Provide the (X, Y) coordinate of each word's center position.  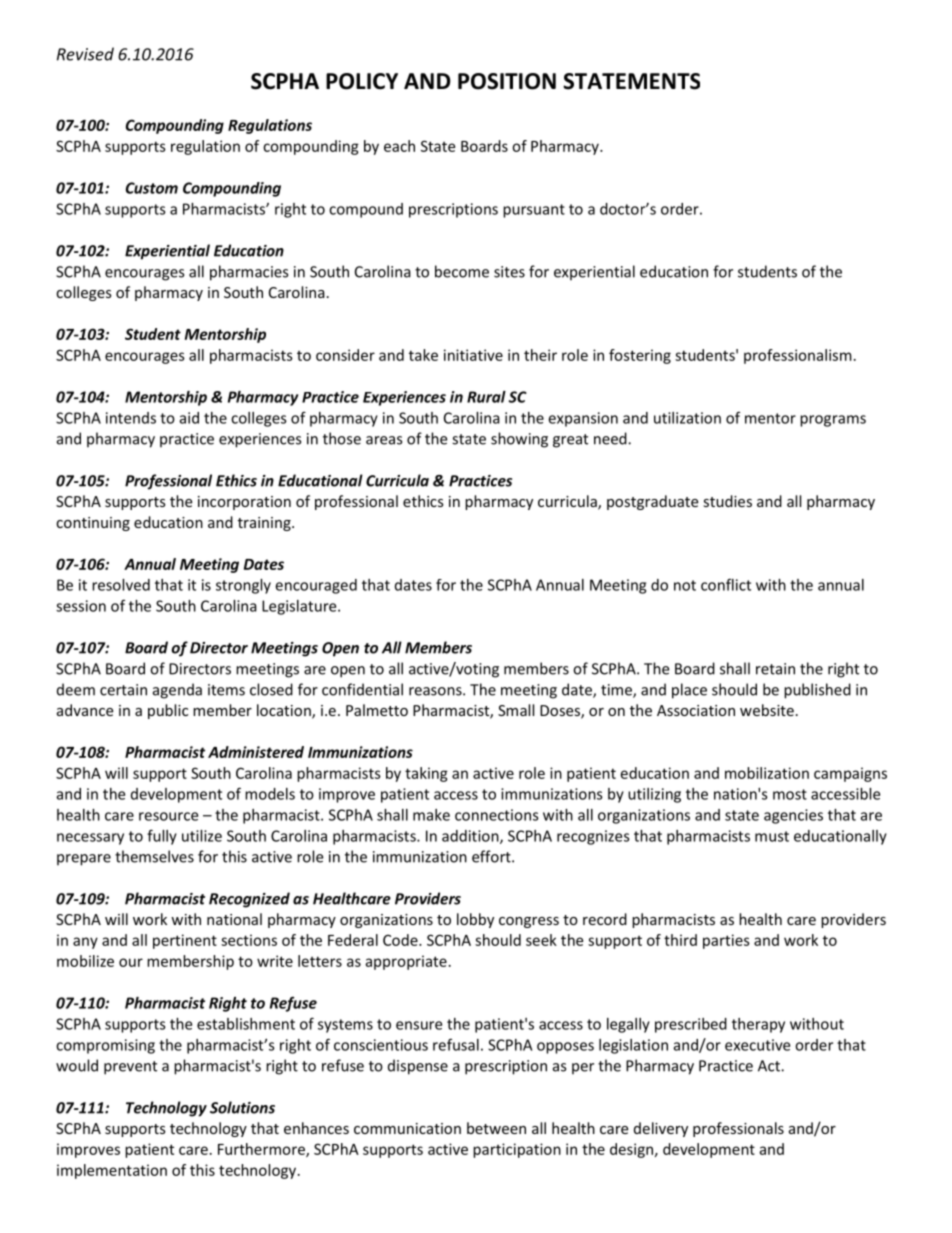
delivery (661, 1129)
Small (516, 710)
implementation (112, 1171)
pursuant (534, 211)
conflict (726, 584)
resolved (121, 585)
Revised (85, 54)
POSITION (507, 81)
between (496, 1128)
